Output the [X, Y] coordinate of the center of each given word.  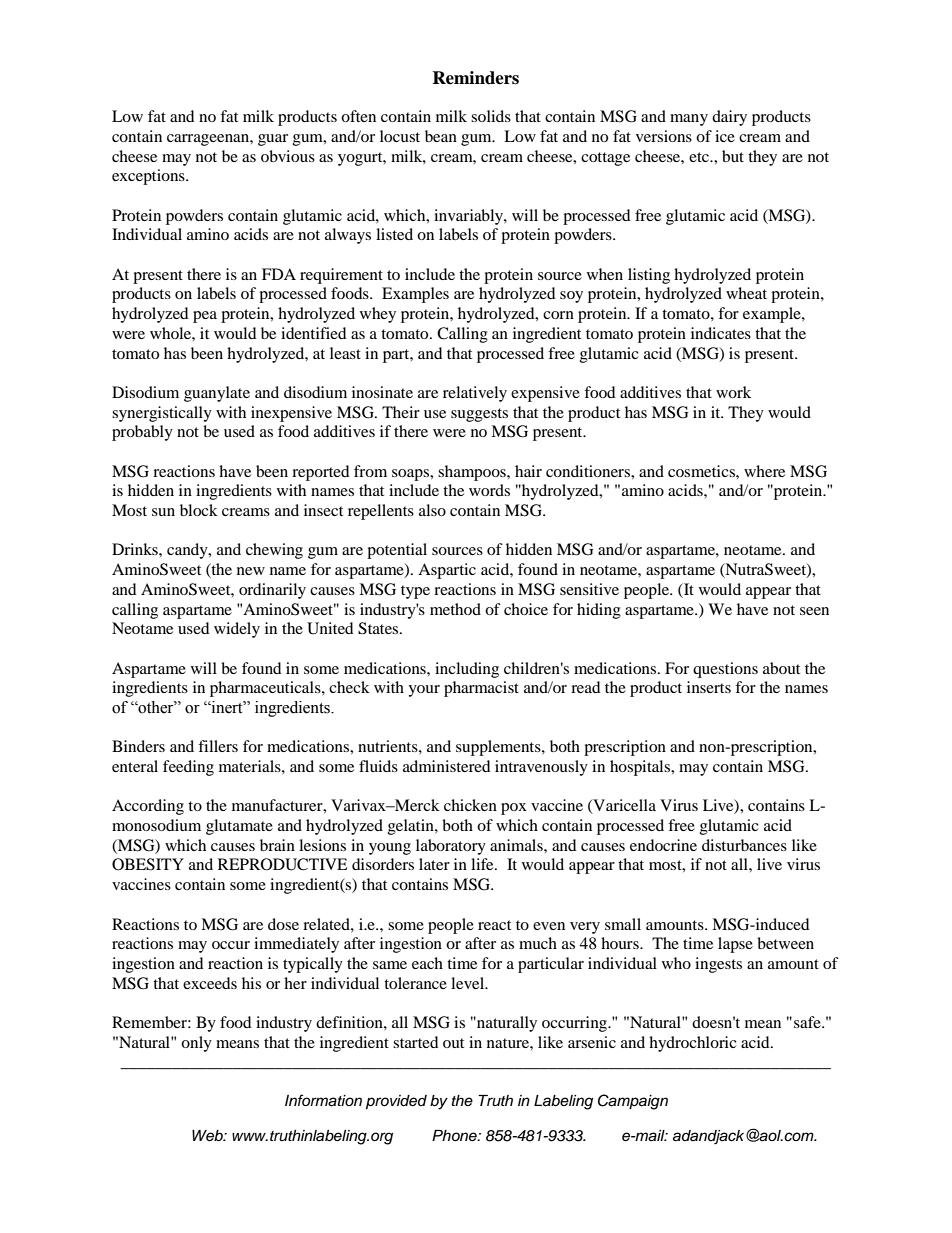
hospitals [641, 768]
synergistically [162, 414]
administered [447, 766]
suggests [479, 415]
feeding [188, 768]
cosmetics [702, 471]
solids [491, 116]
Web [208, 1136]
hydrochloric [693, 1044]
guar [273, 140]
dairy [729, 118]
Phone [455, 1135]
